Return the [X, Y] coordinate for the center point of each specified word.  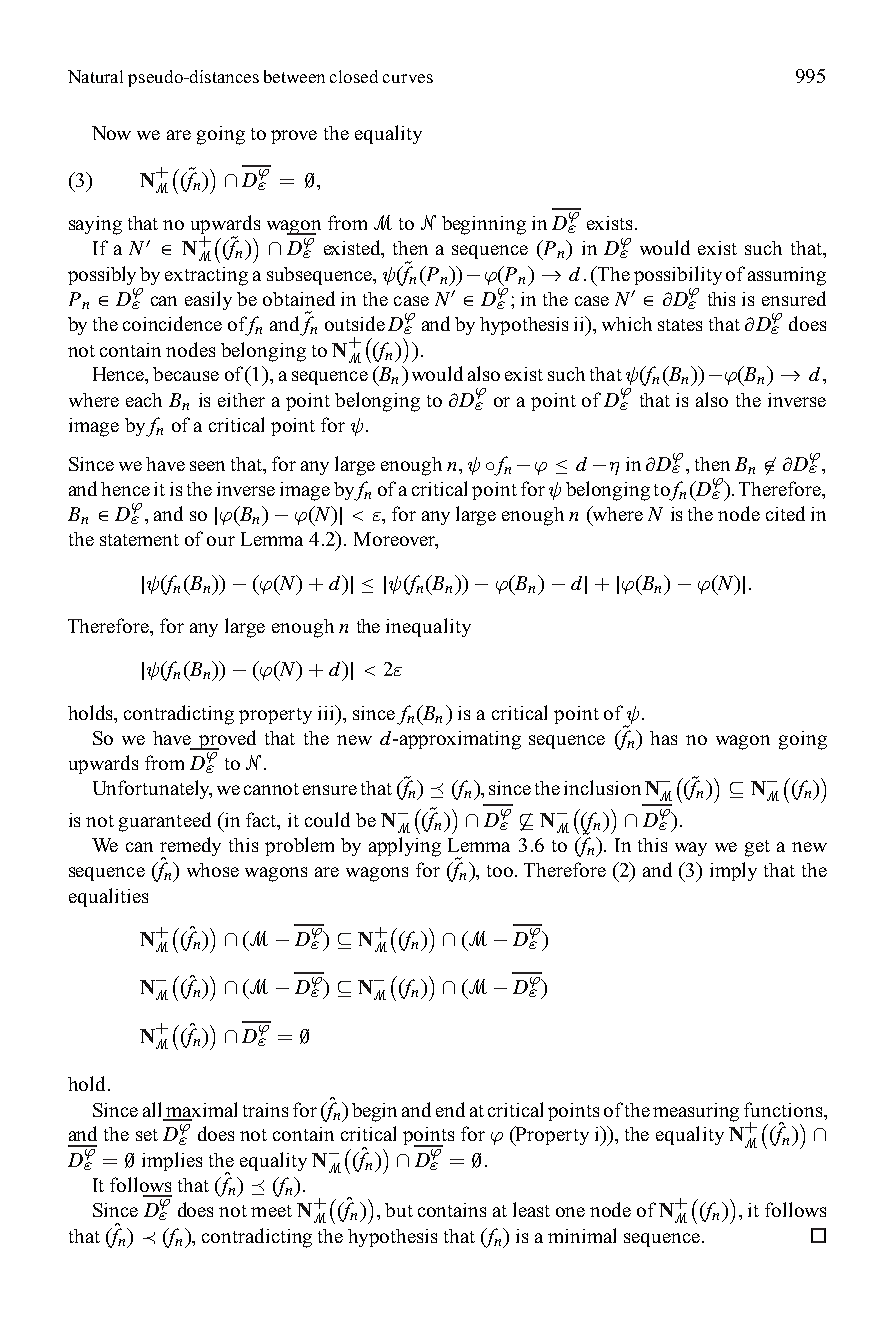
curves [408, 78]
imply [733, 871]
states [680, 325]
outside [355, 323]
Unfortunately [152, 789]
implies [172, 1161]
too [501, 871]
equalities [108, 897]
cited [785, 513]
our [221, 541]
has [663, 738]
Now [111, 133]
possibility [678, 275]
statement [139, 540]
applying [405, 847]
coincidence [172, 323]
